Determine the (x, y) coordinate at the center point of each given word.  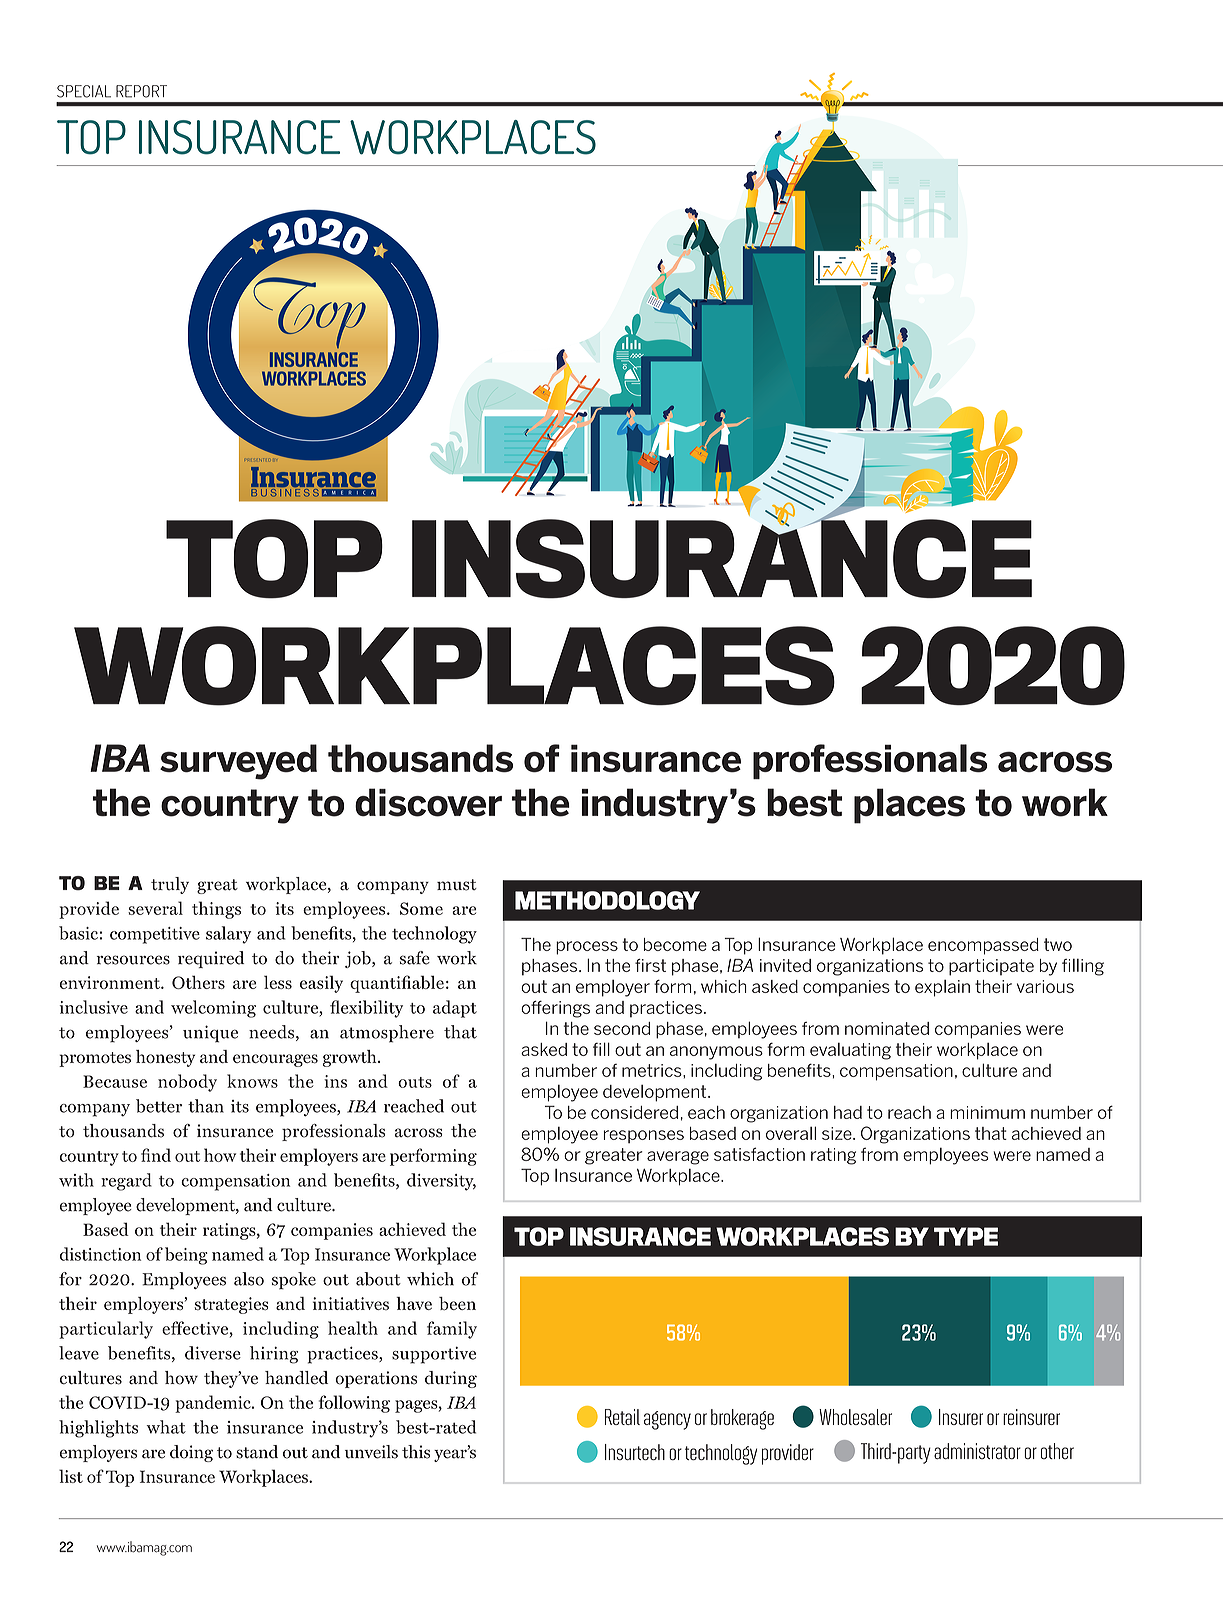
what (166, 1427)
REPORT (141, 91)
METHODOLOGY (607, 900)
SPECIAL (84, 91)
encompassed (983, 946)
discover (428, 802)
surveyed (238, 762)
